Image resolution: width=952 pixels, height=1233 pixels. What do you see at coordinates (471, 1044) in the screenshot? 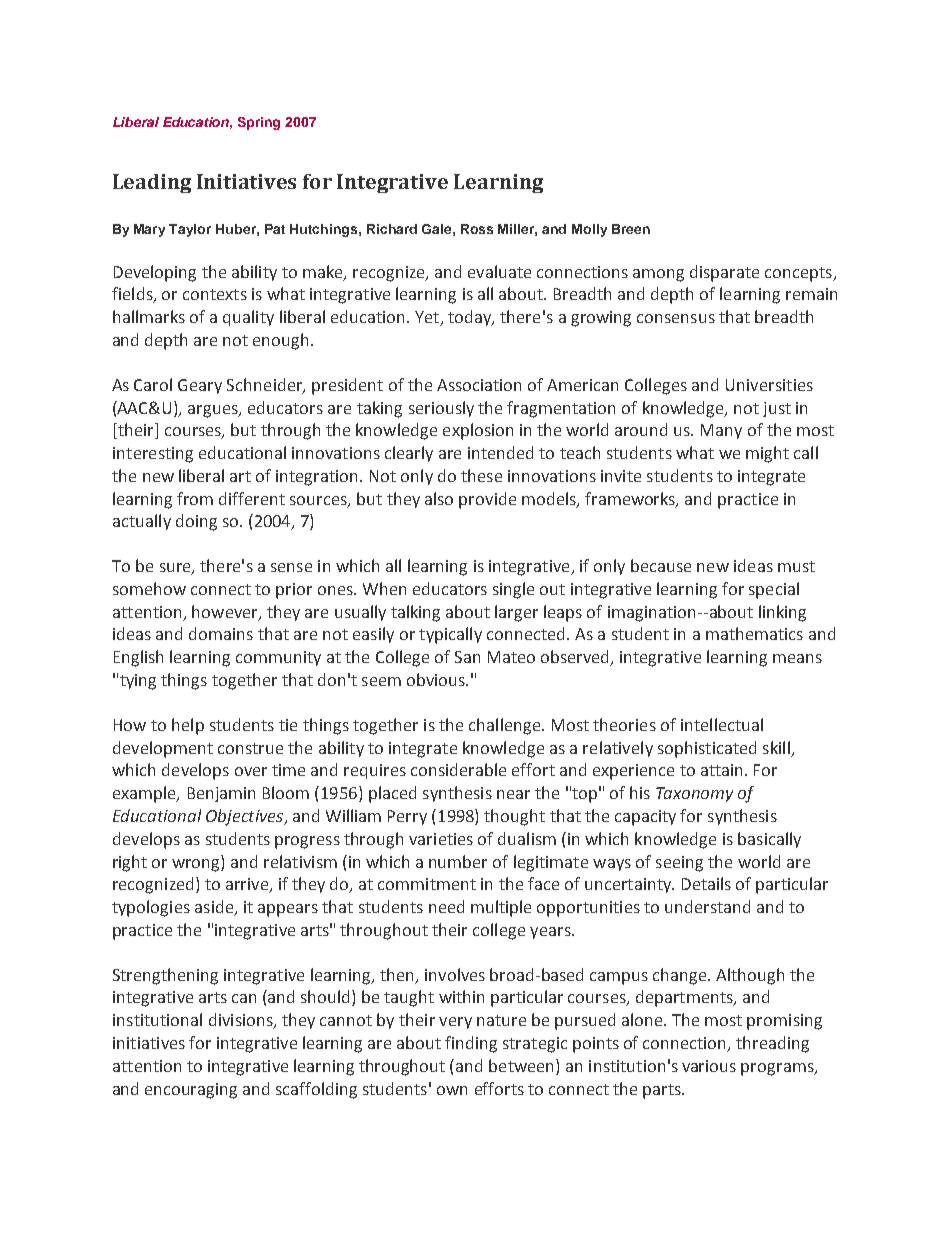
I see `finding` at bounding box center [471, 1044].
